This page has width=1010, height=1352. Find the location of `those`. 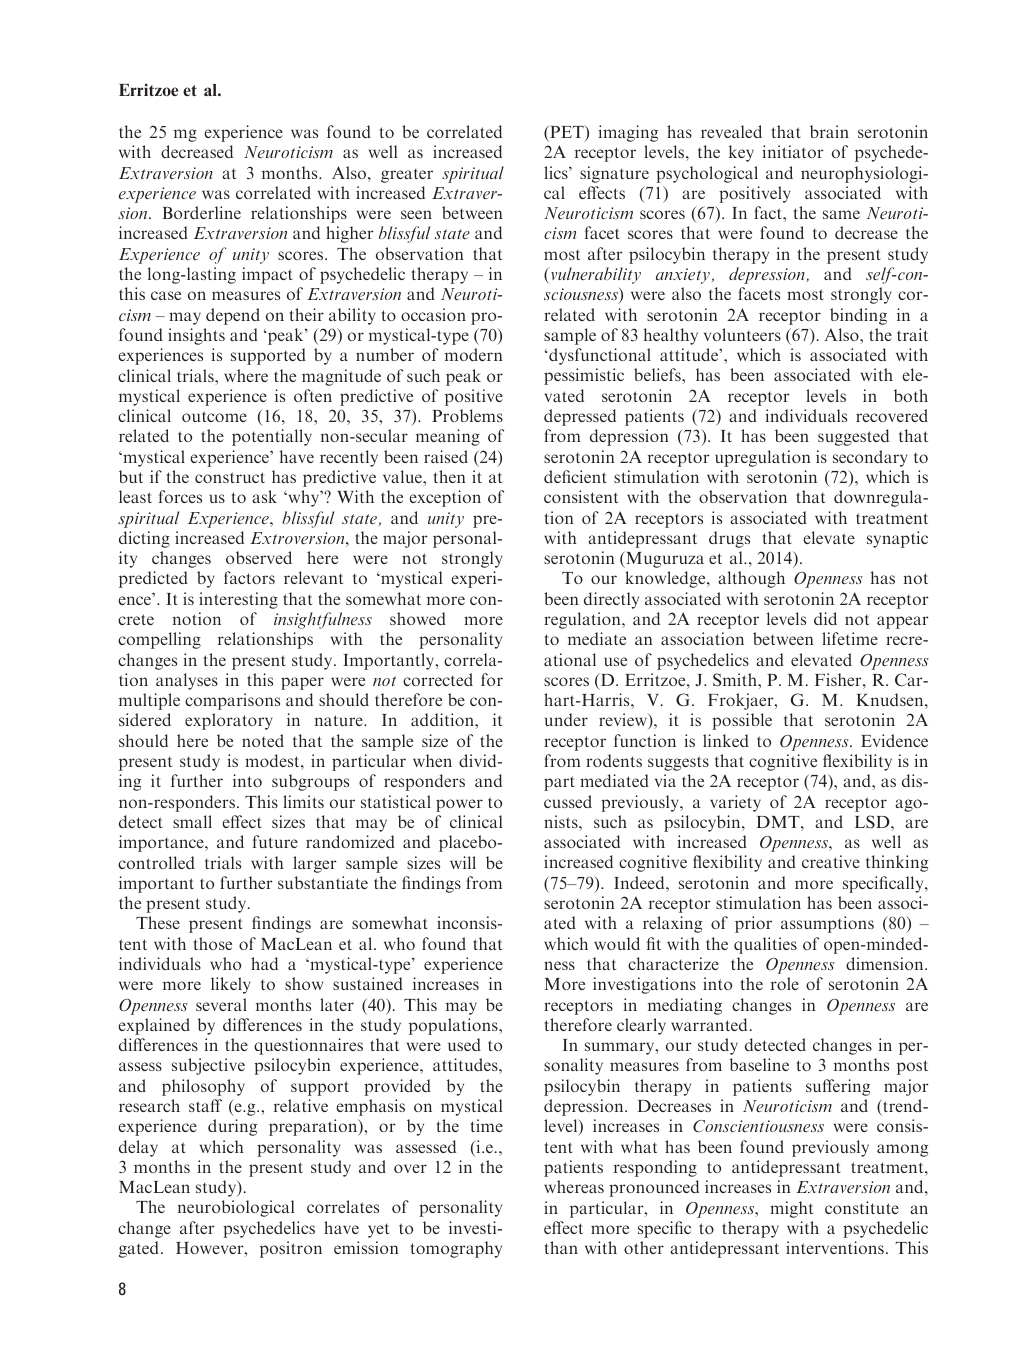

those is located at coordinates (213, 943).
